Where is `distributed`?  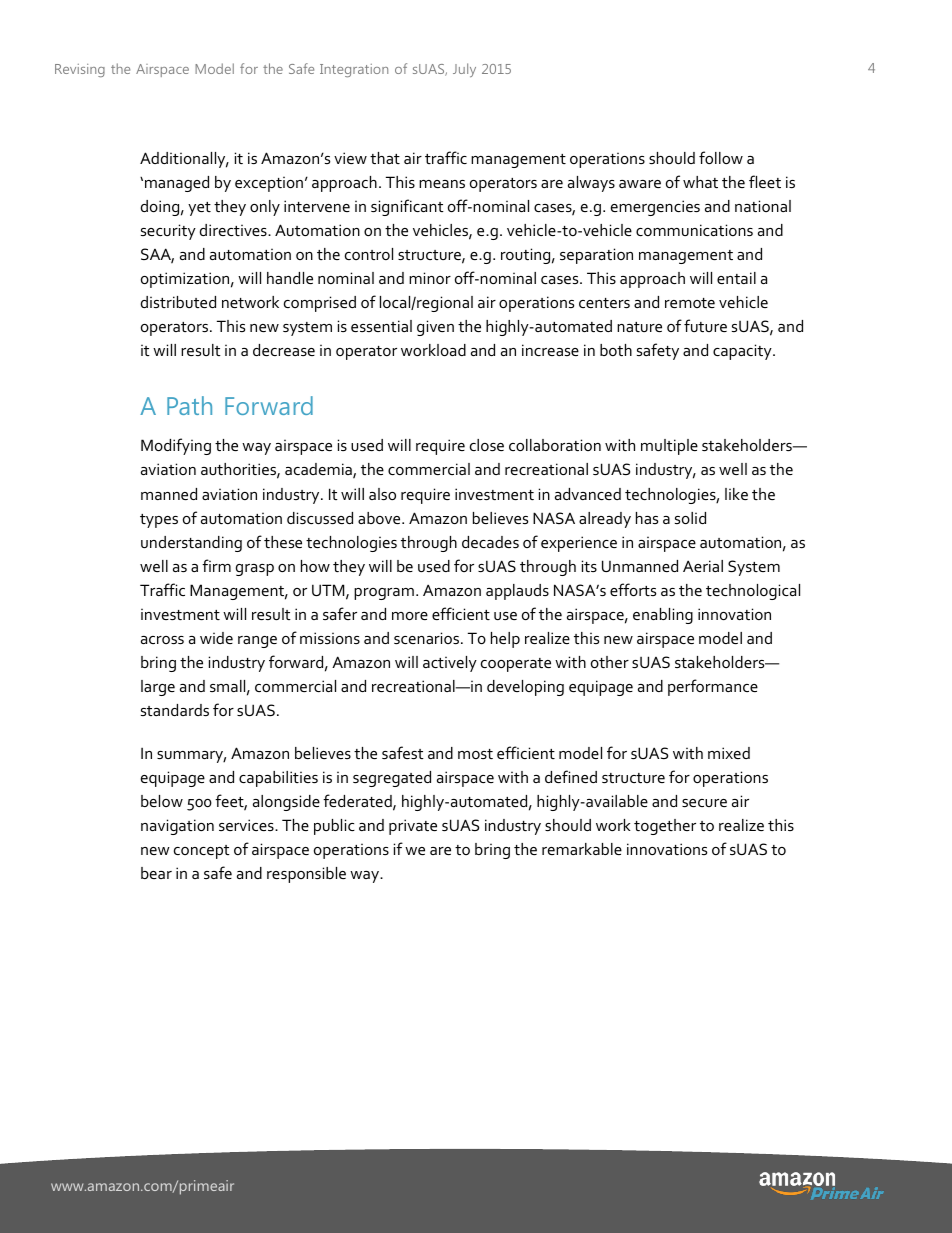
distributed is located at coordinates (178, 302).
